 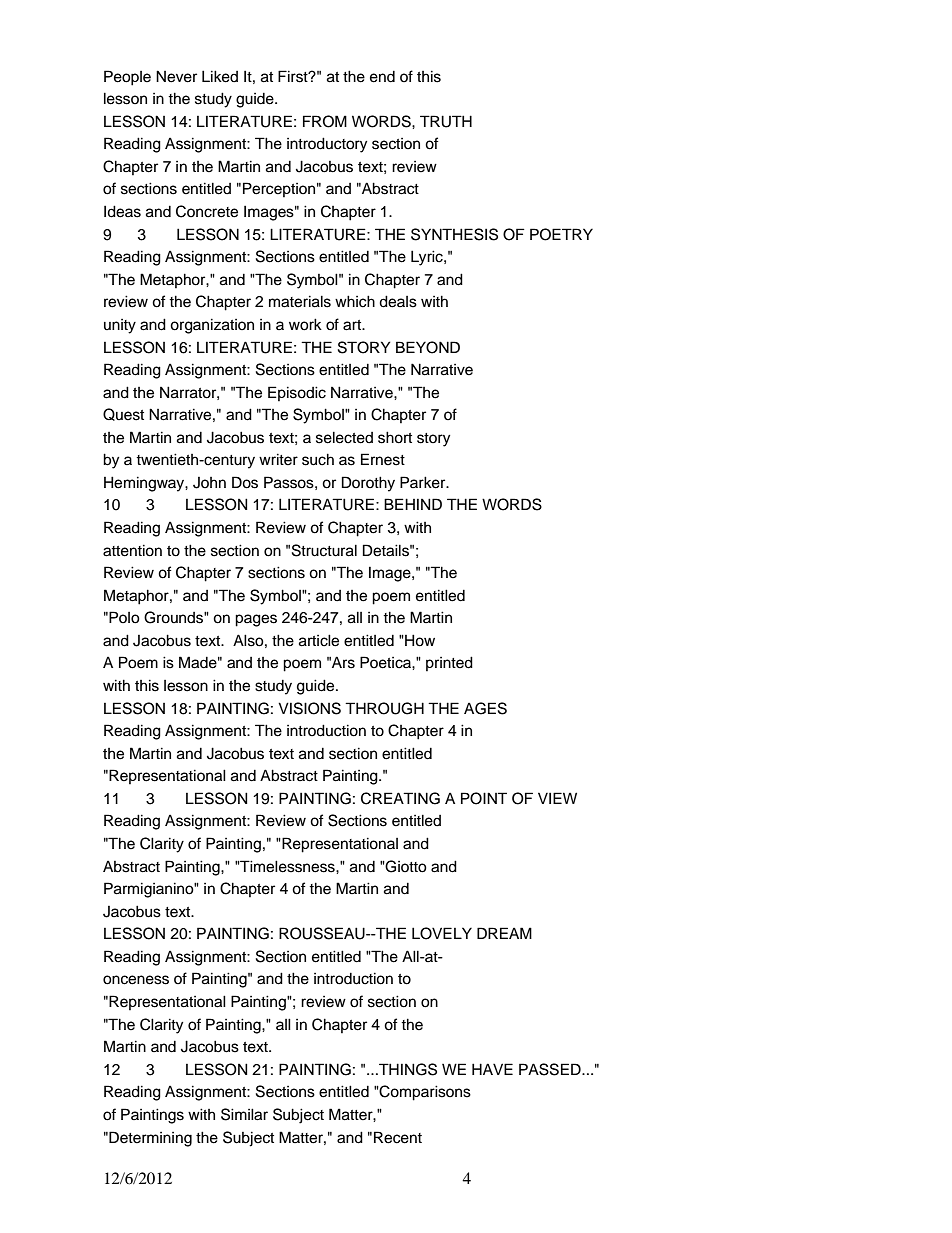 I want to click on Never, so click(x=176, y=76).
